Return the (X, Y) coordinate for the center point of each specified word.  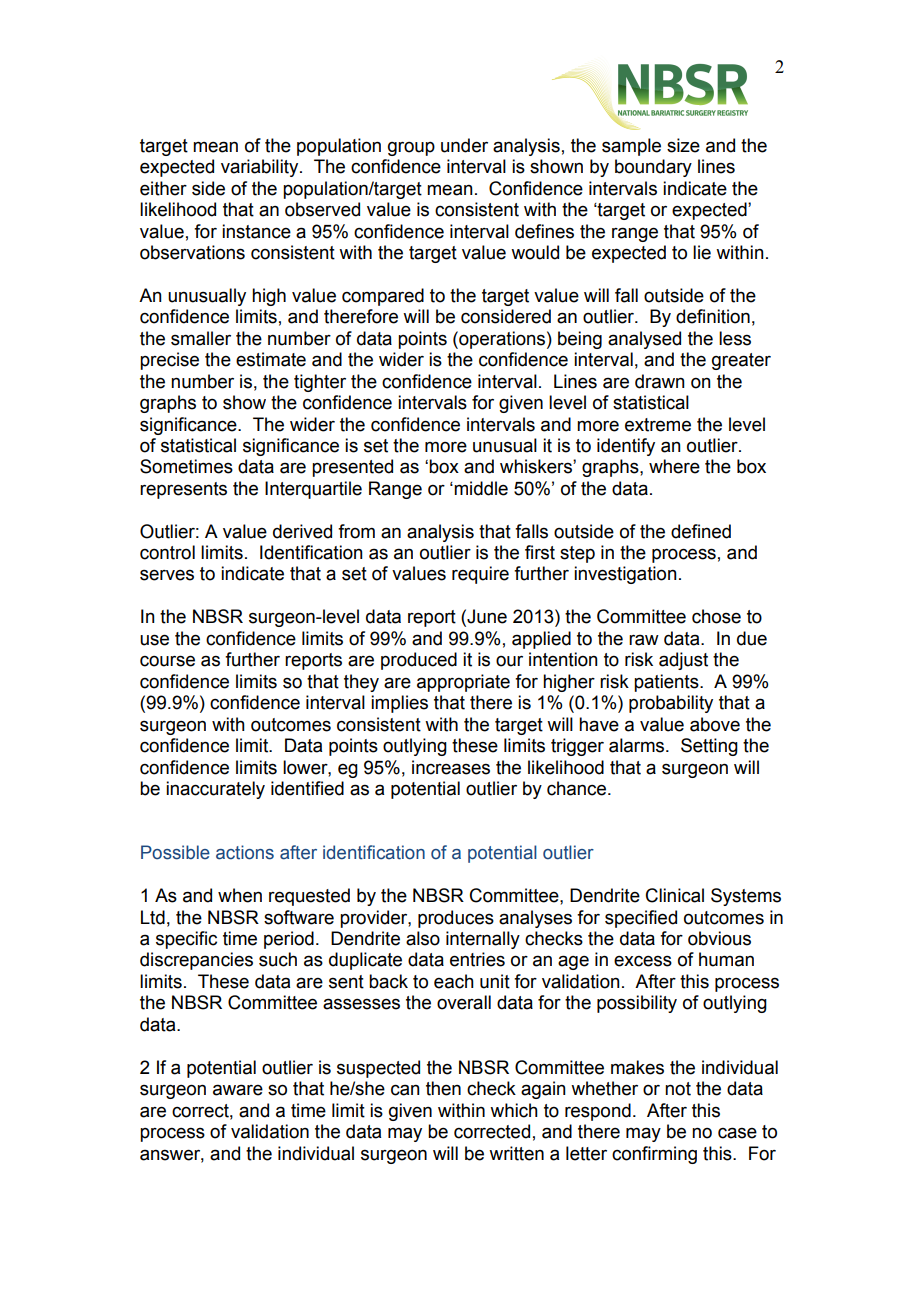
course (167, 661)
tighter (320, 383)
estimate (271, 359)
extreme (658, 425)
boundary (653, 168)
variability (261, 168)
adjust (683, 661)
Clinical (675, 895)
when (240, 895)
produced (419, 661)
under (464, 145)
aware (238, 1090)
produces (456, 919)
